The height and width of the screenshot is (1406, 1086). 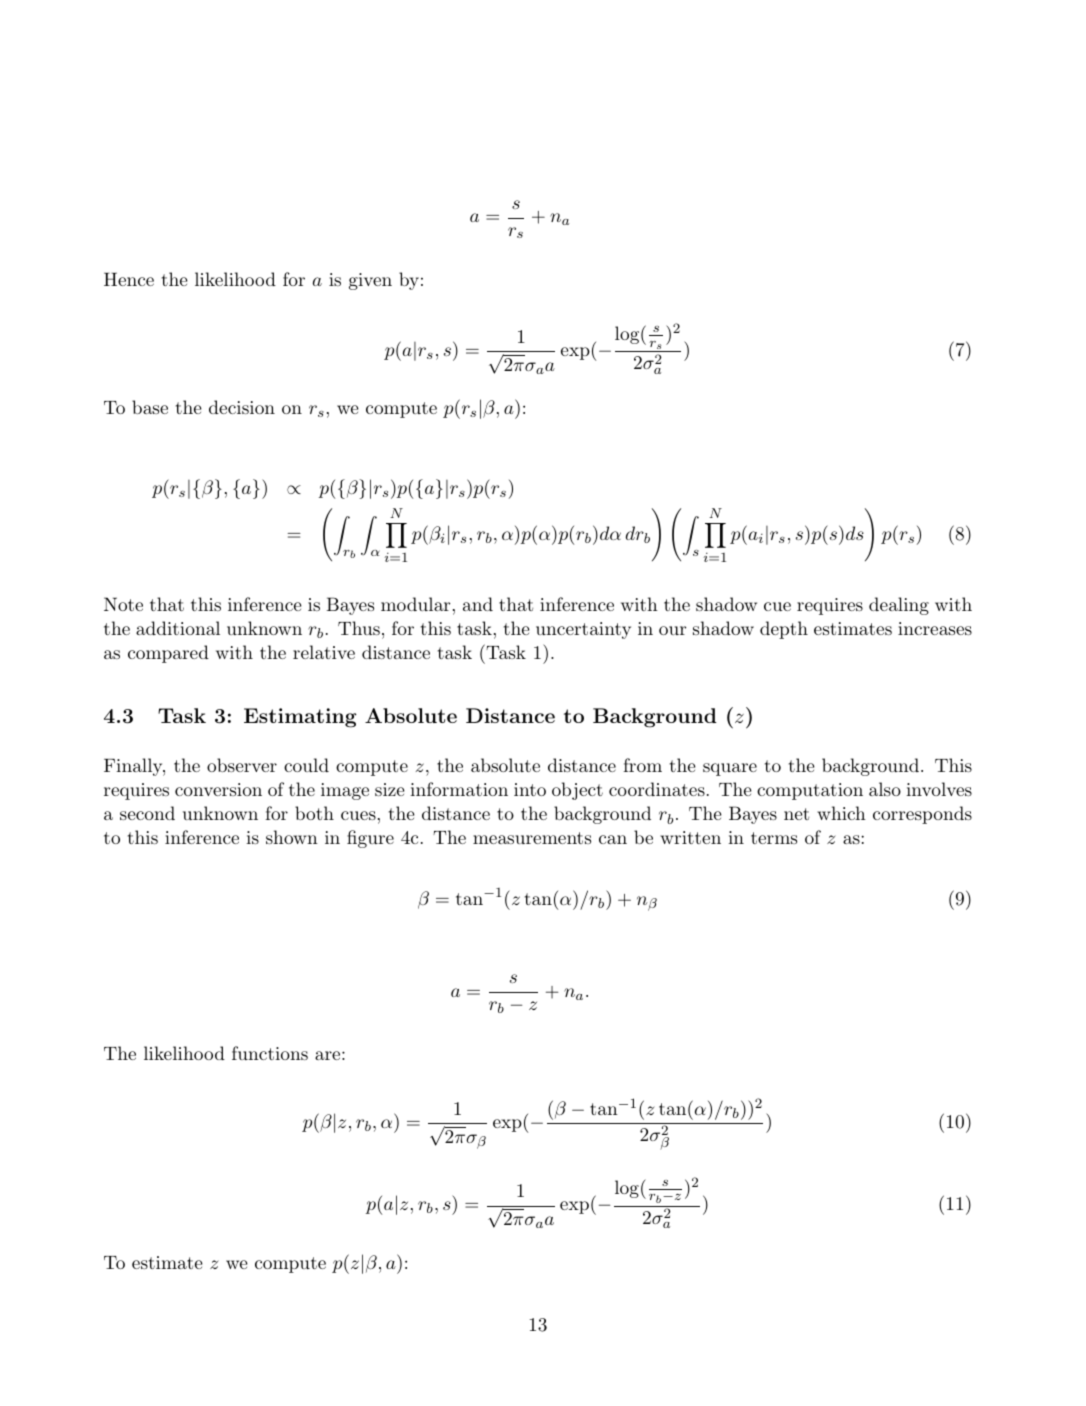 I want to click on terms, so click(x=774, y=838).
